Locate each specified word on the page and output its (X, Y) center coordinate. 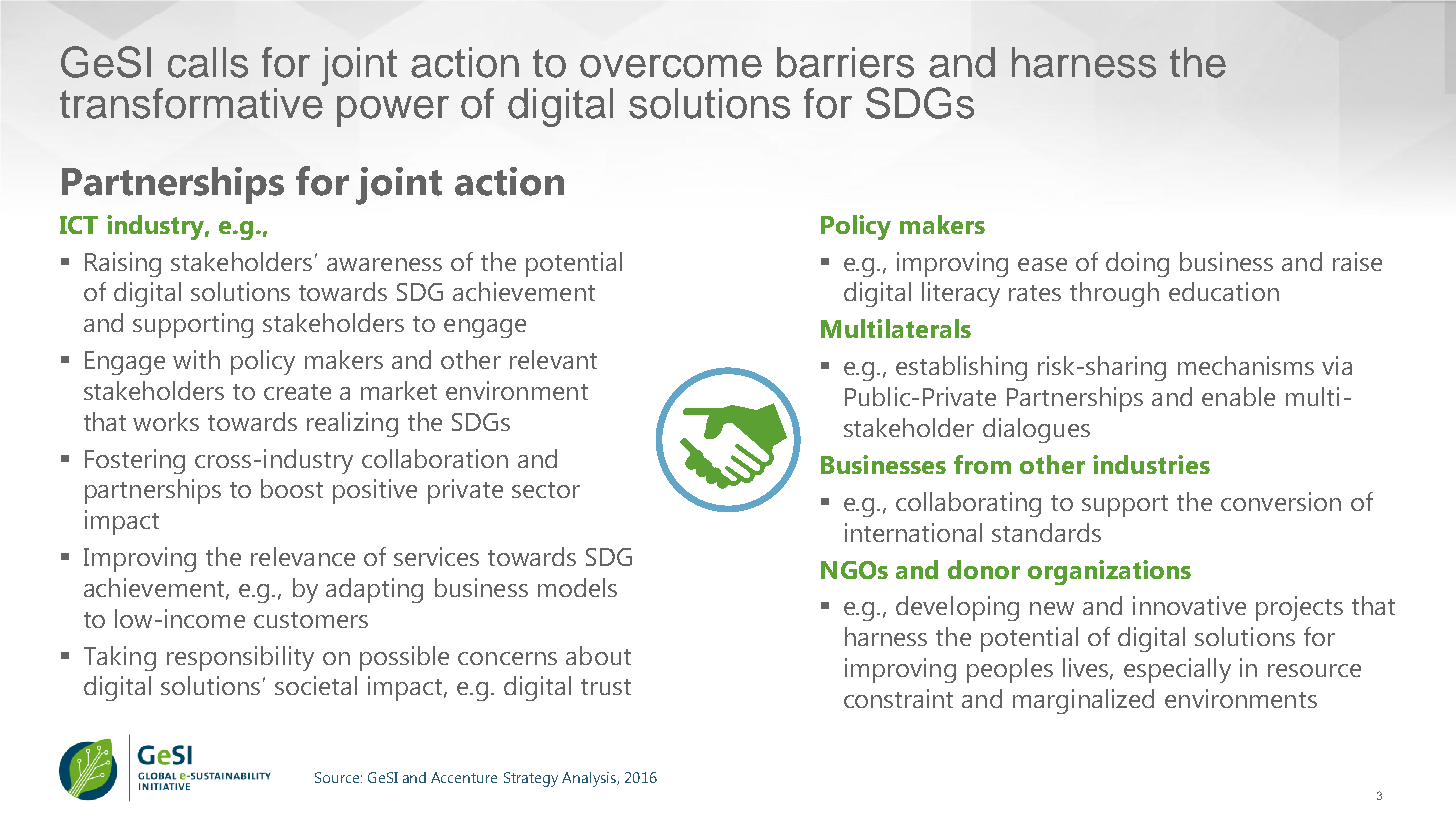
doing (1137, 264)
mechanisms (1246, 365)
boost (292, 488)
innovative (1189, 605)
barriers (845, 62)
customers (311, 620)
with (196, 359)
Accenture (464, 777)
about (598, 655)
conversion (1281, 501)
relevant (553, 359)
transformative (192, 102)
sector (546, 490)
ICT (79, 225)
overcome (671, 66)
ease (1042, 264)
